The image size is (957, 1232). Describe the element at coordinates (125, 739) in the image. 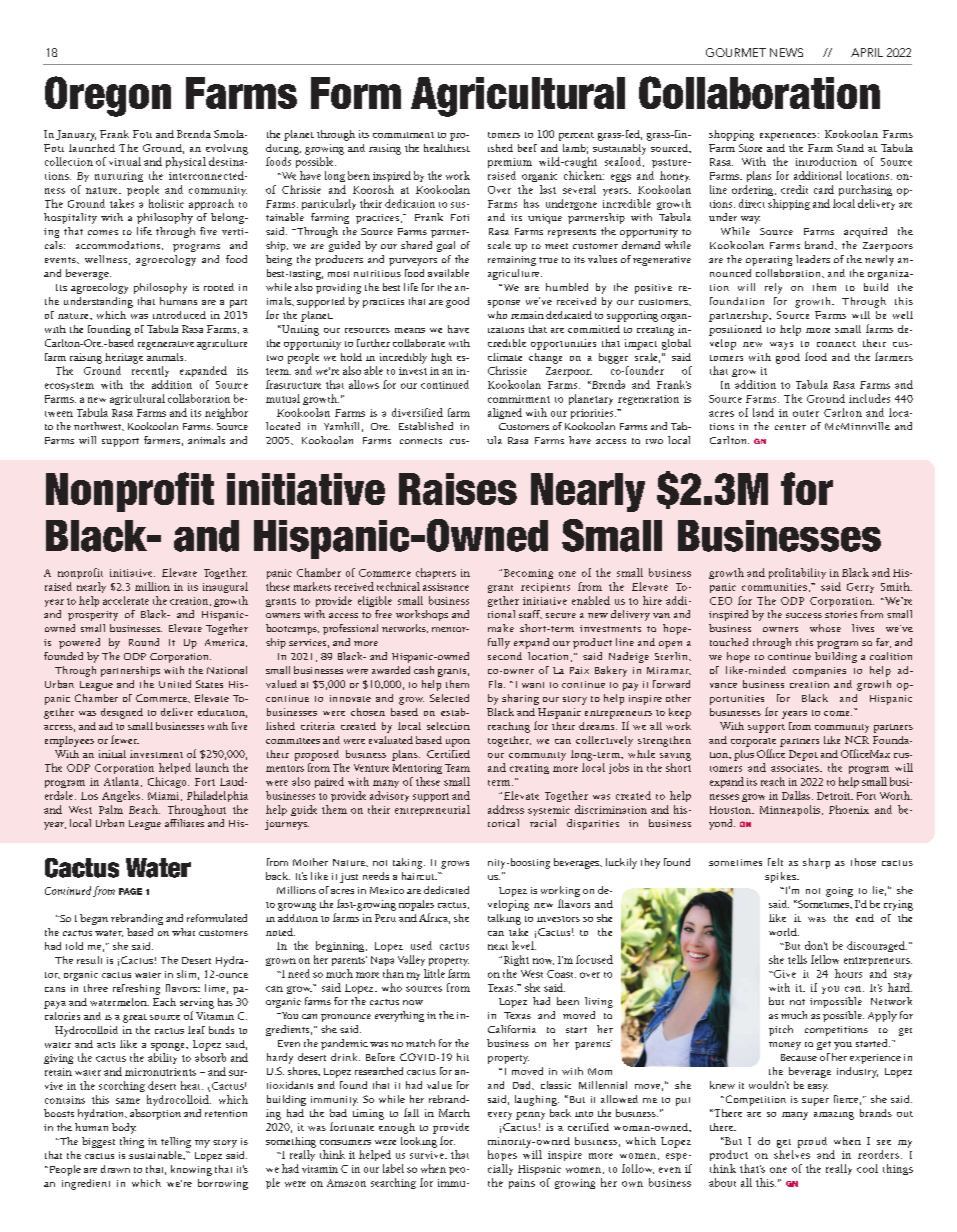

I see `fewer` at that location.
